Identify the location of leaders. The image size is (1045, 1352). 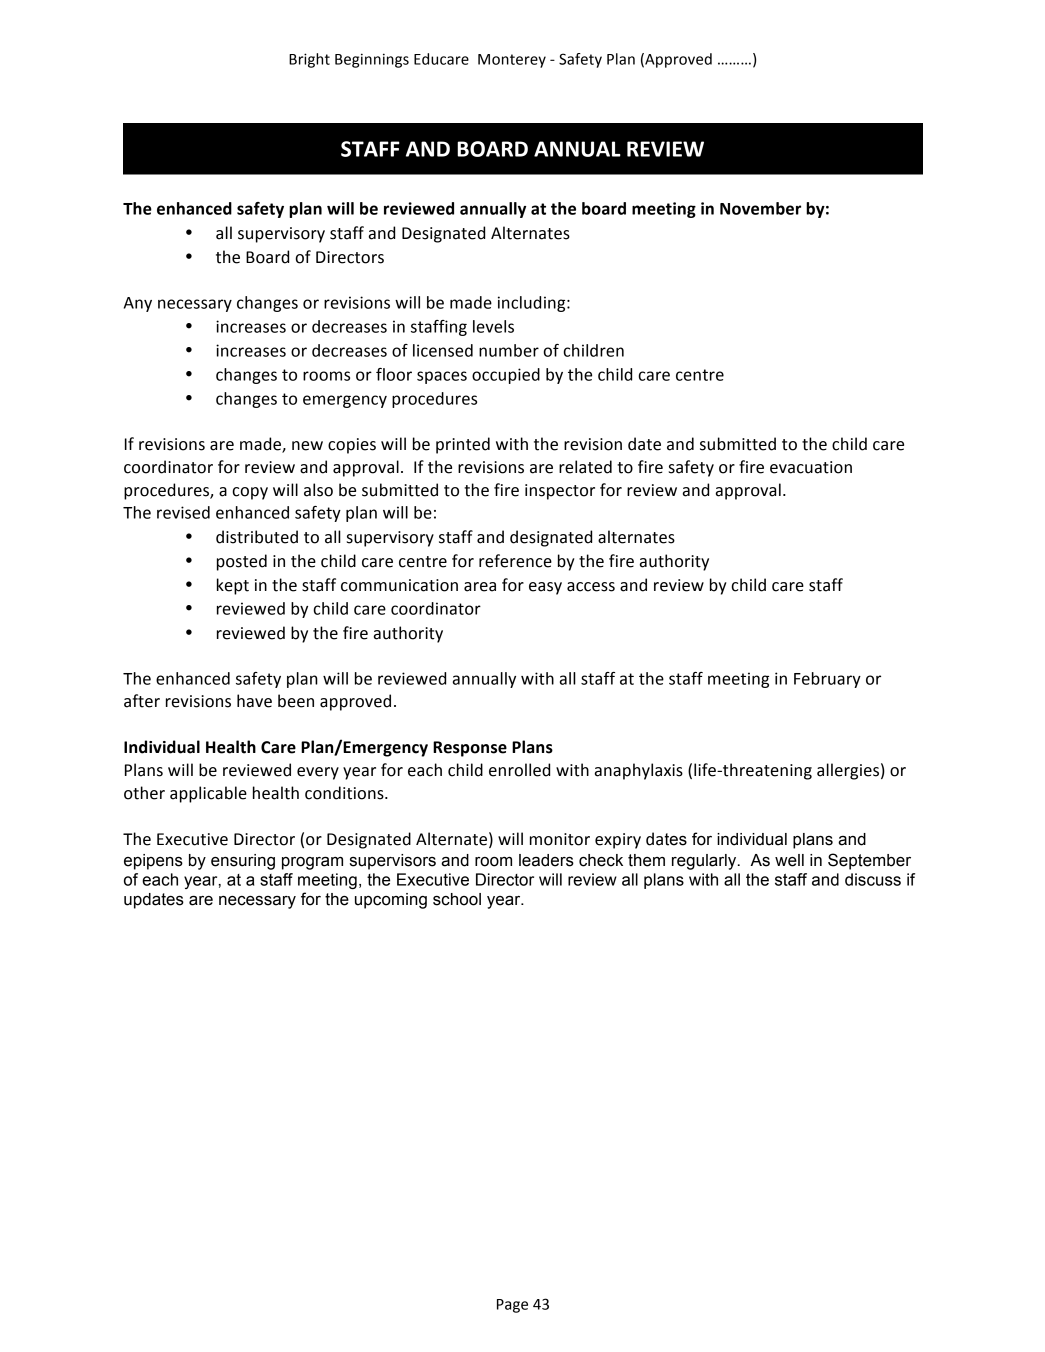
(546, 860).
